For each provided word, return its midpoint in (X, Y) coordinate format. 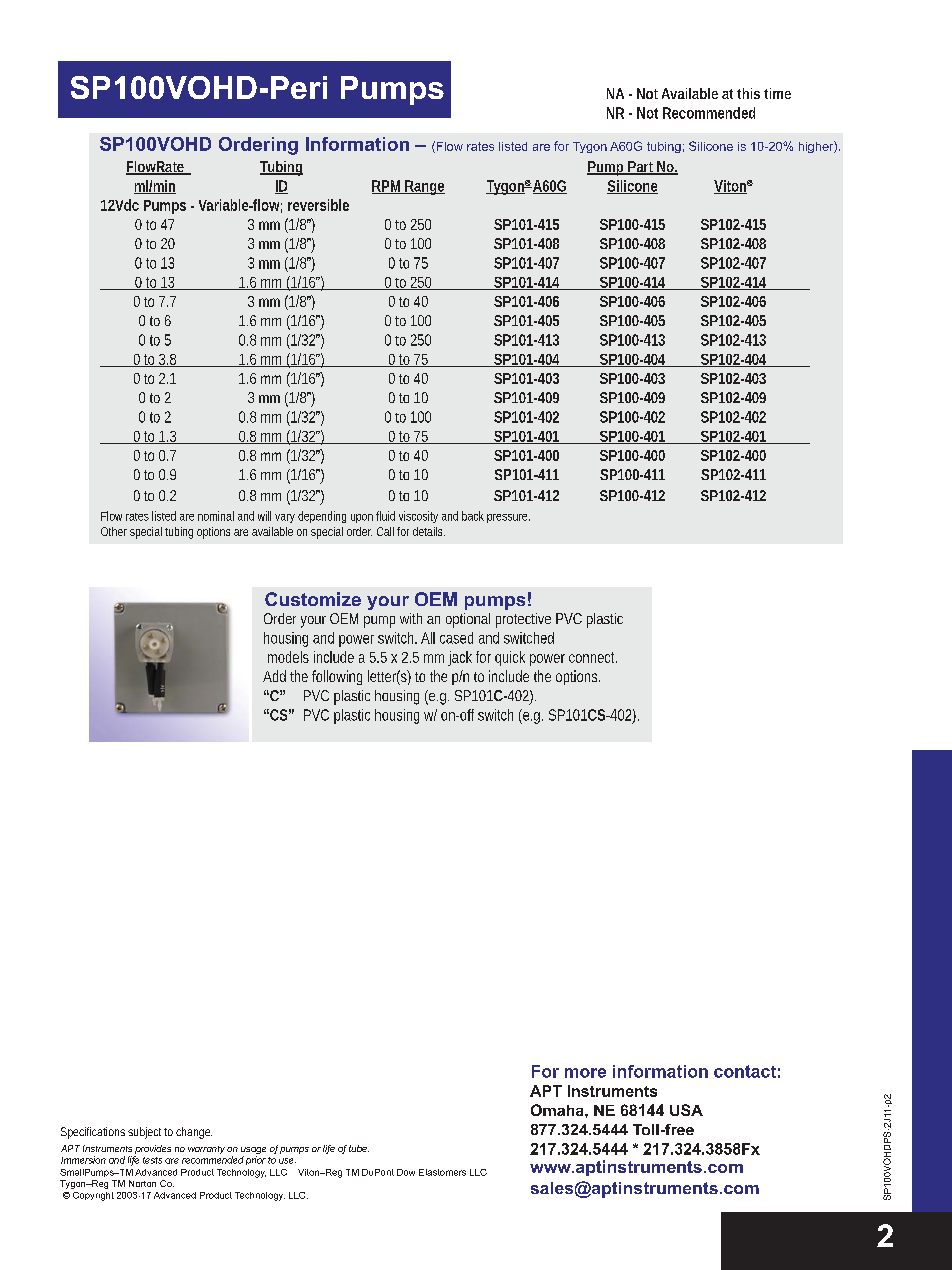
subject (146, 1133)
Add (274, 676)
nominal (216, 516)
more (585, 1073)
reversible (318, 205)
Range (424, 187)
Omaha (558, 1110)
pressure (508, 518)
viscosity (418, 517)
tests (152, 1160)
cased (456, 638)
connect (593, 657)
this (748, 93)
